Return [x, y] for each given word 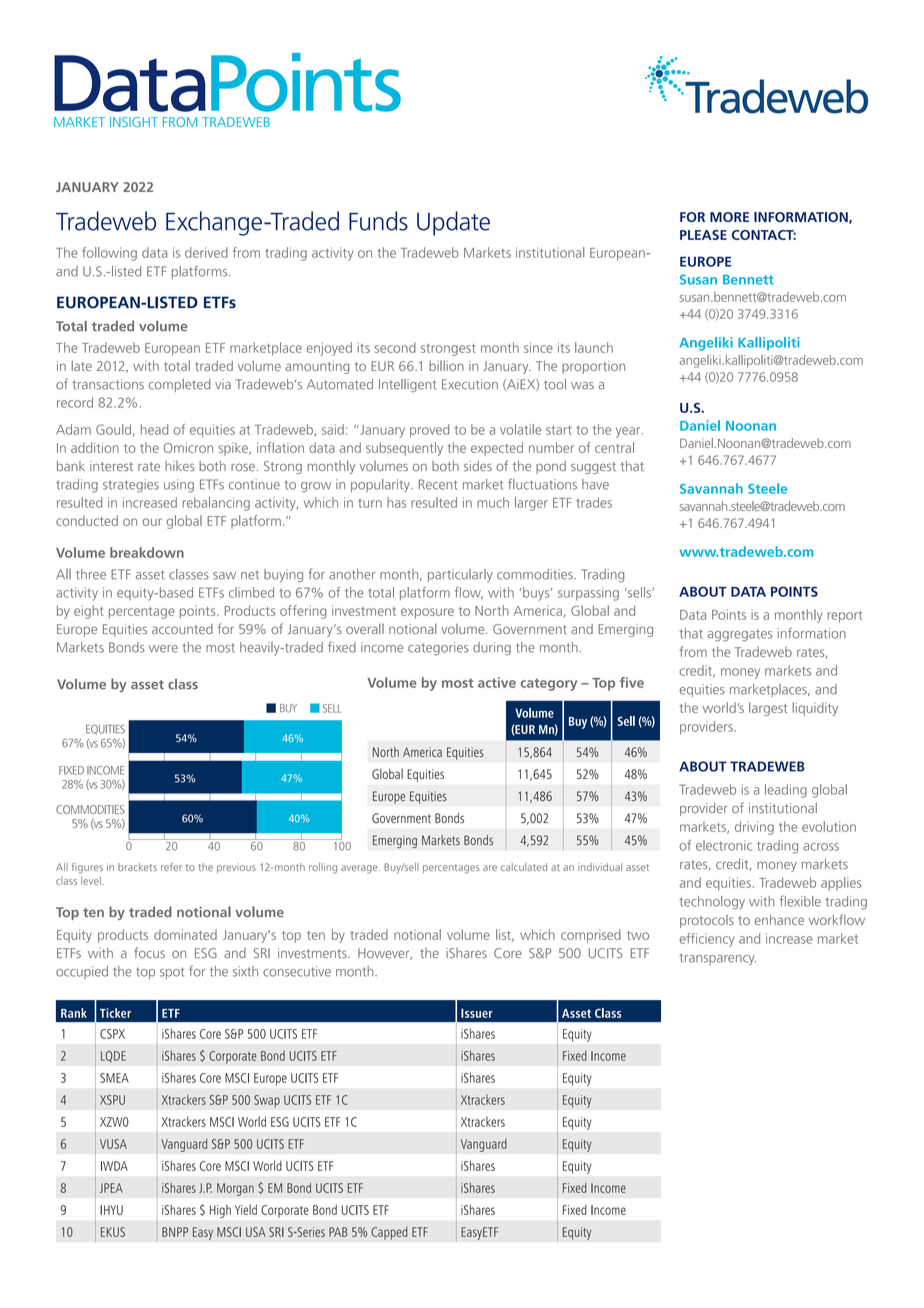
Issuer [477, 1013]
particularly [460, 575]
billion [446, 365]
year [629, 432]
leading [786, 791]
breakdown [147, 552]
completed [179, 385]
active [497, 682]
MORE [729, 217]
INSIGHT [134, 122]
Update [453, 223]
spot [172, 973]
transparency [717, 959]
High [220, 1211]
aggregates [740, 635]
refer [171, 867]
